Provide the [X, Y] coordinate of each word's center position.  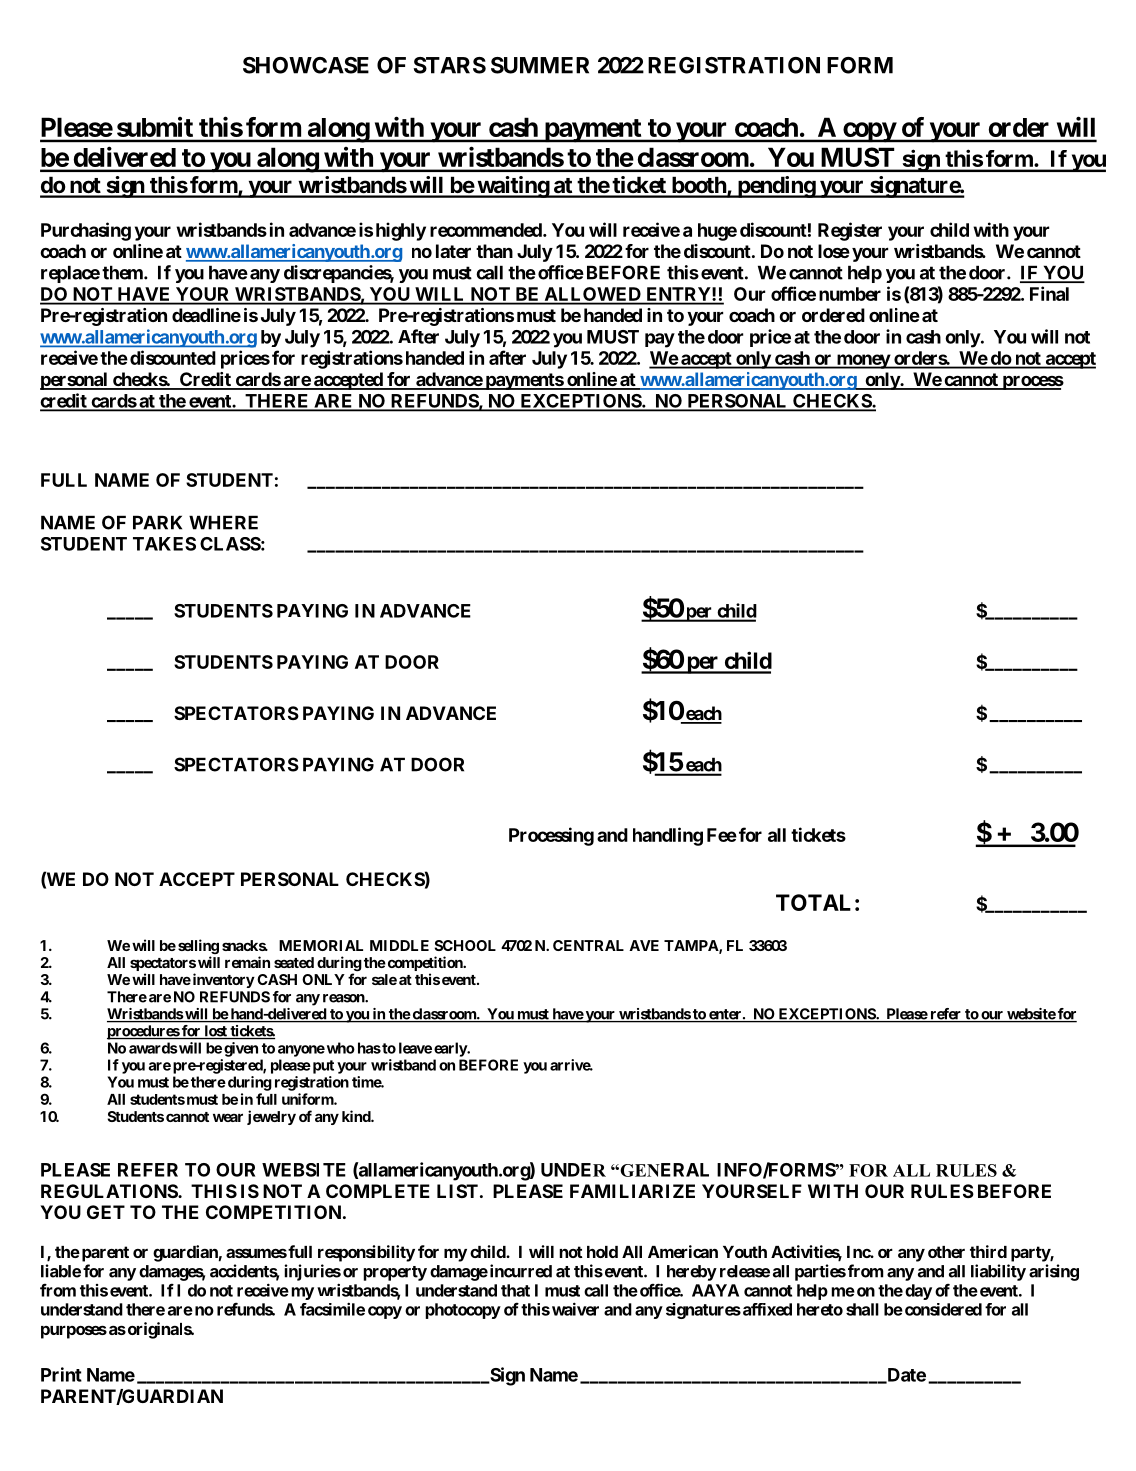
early [451, 1049]
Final [1049, 293]
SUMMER [540, 65]
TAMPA [692, 946]
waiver [575, 1309]
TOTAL [813, 902]
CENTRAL [588, 945]
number [850, 294]
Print [61, 1374]
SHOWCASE [306, 65]
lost [215, 1032]
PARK [157, 522]
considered [942, 1309]
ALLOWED [592, 295]
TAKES [164, 544]
